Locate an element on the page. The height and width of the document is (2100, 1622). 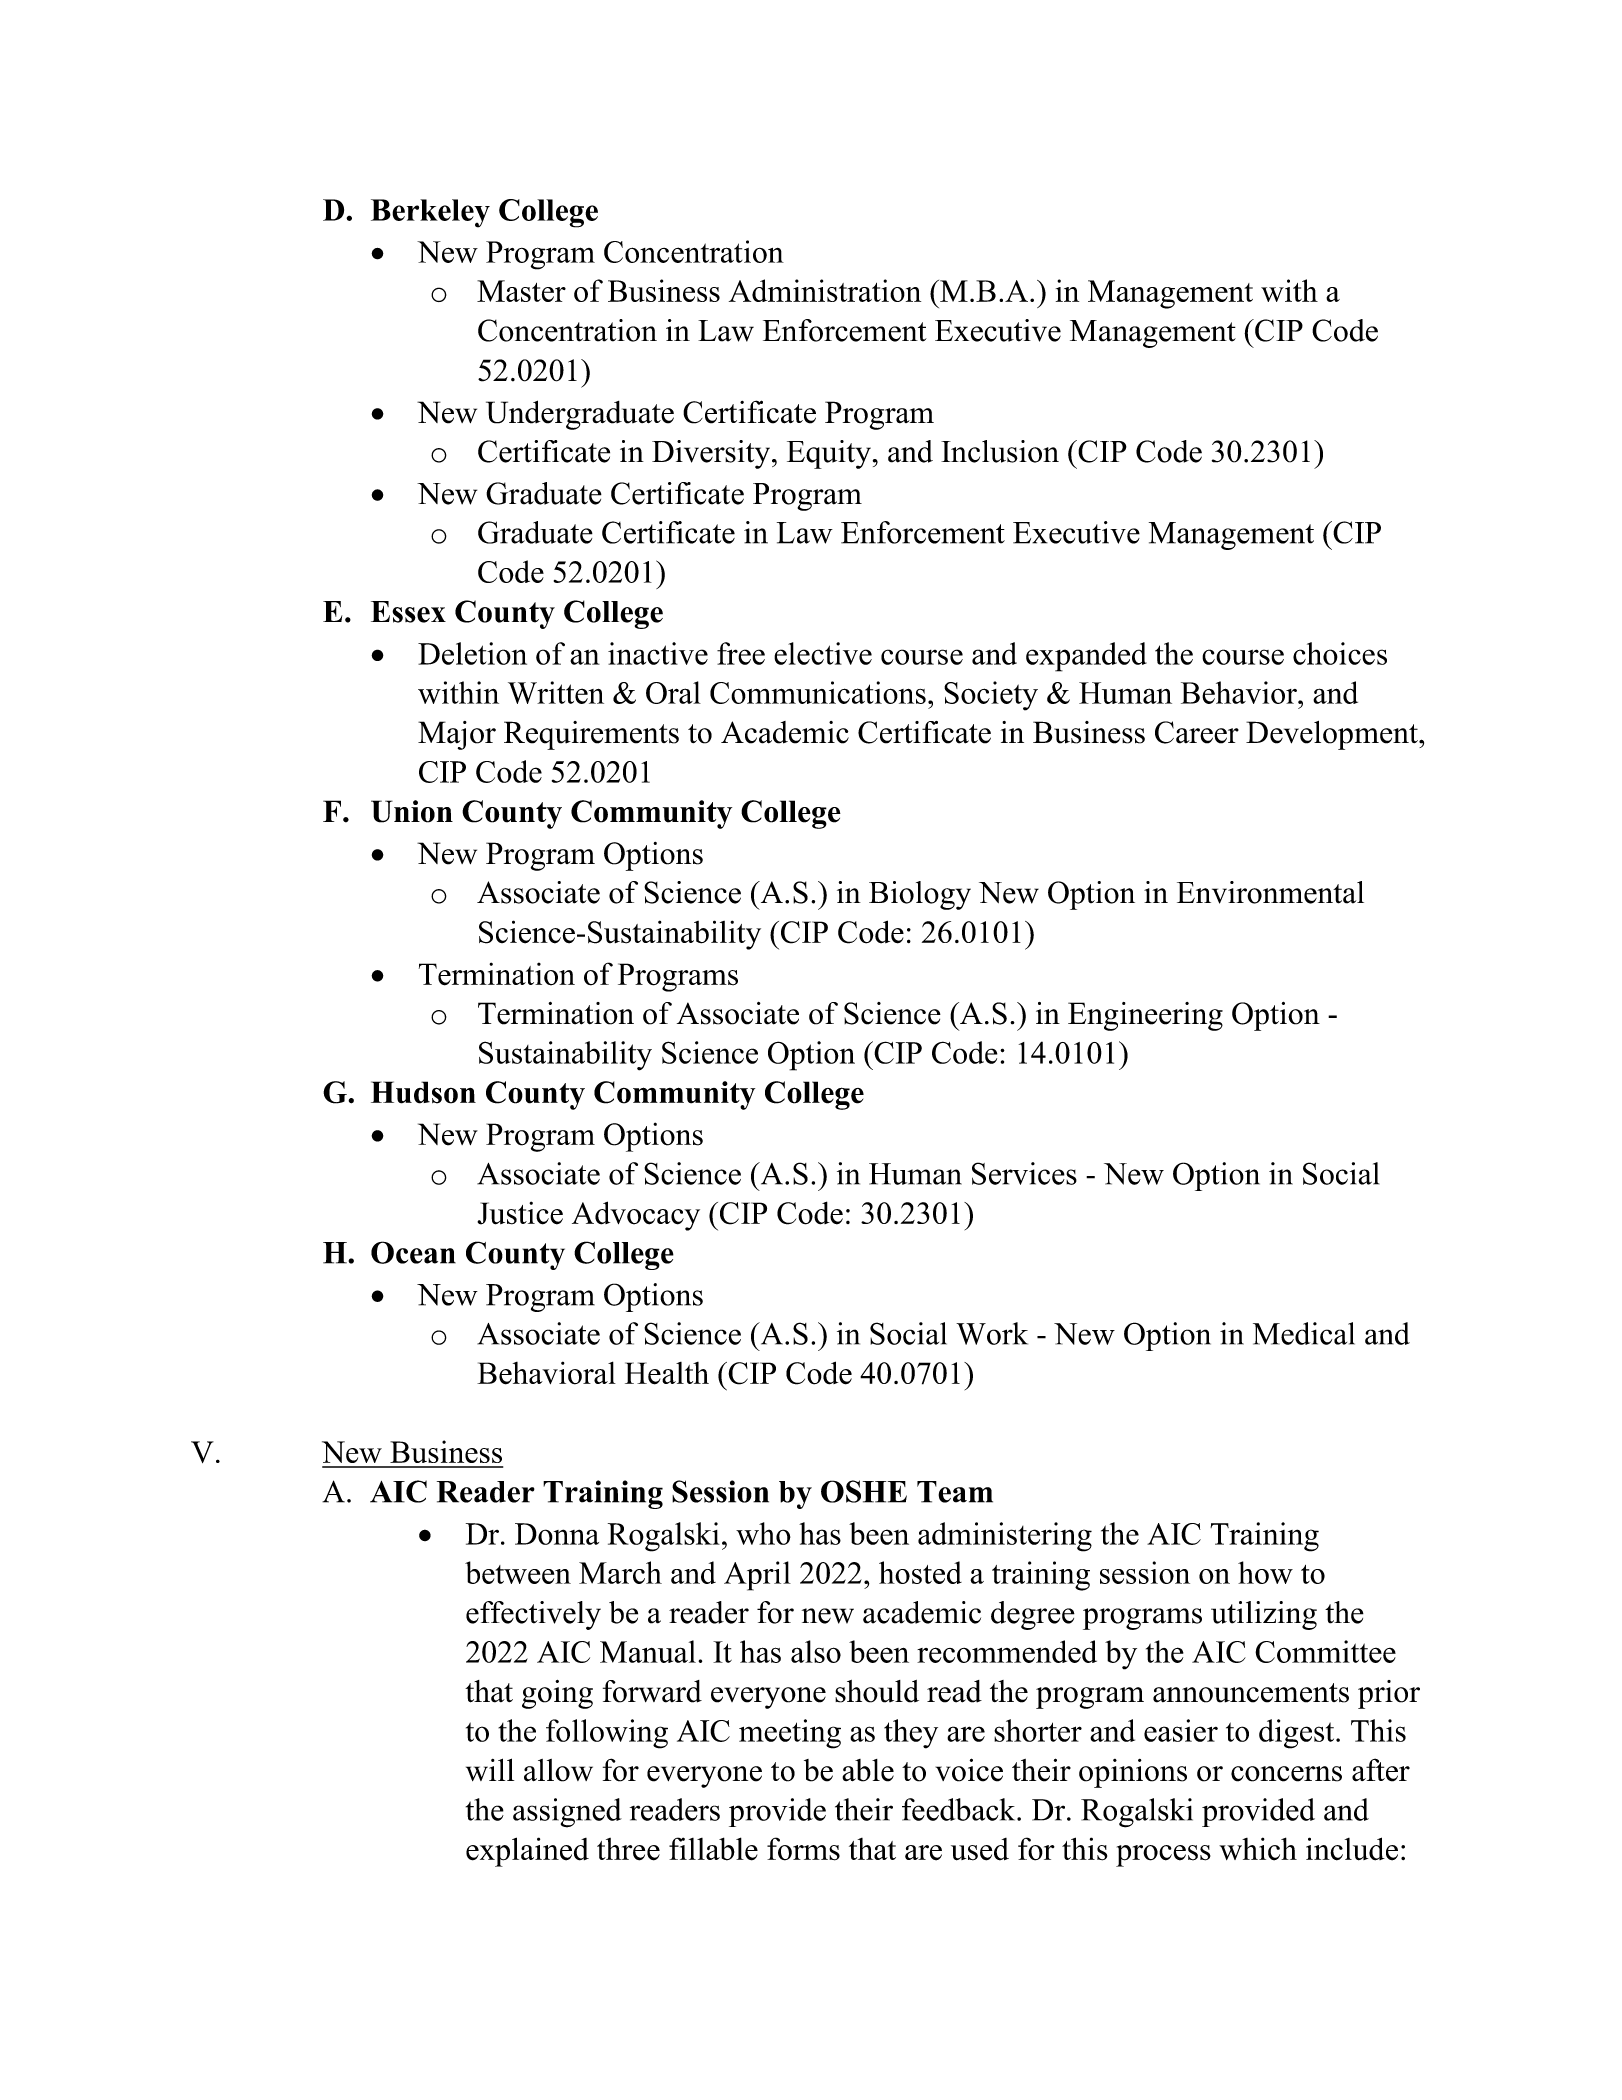
Engineering is located at coordinates (1145, 1016).
